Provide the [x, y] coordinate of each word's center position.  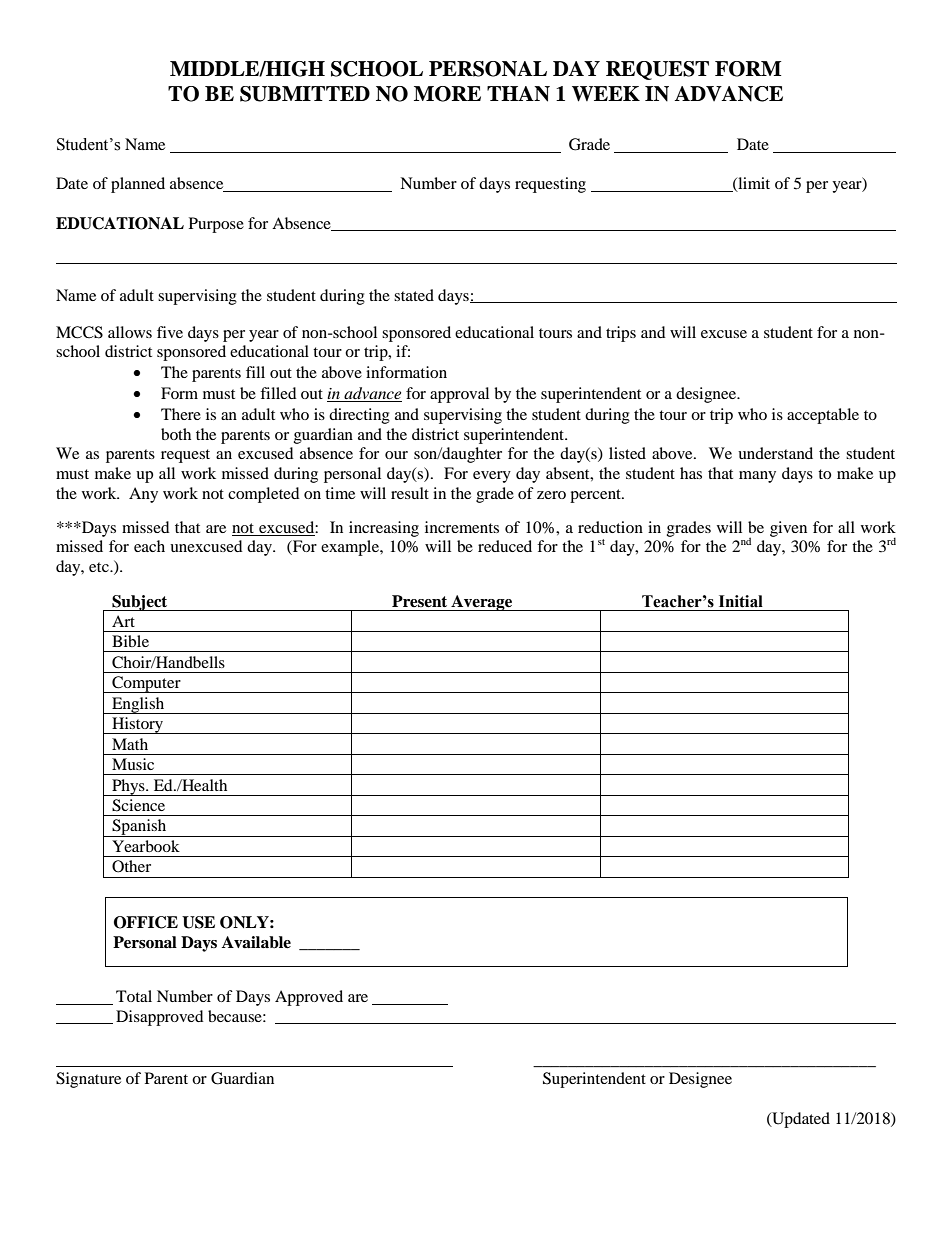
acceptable [823, 416]
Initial [741, 601]
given [788, 529]
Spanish [139, 828]
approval [459, 395]
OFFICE [146, 922]
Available [256, 942]
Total [134, 996]
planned [138, 185]
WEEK [606, 94]
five [170, 332]
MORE [447, 94]
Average [482, 603]
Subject [140, 603]
